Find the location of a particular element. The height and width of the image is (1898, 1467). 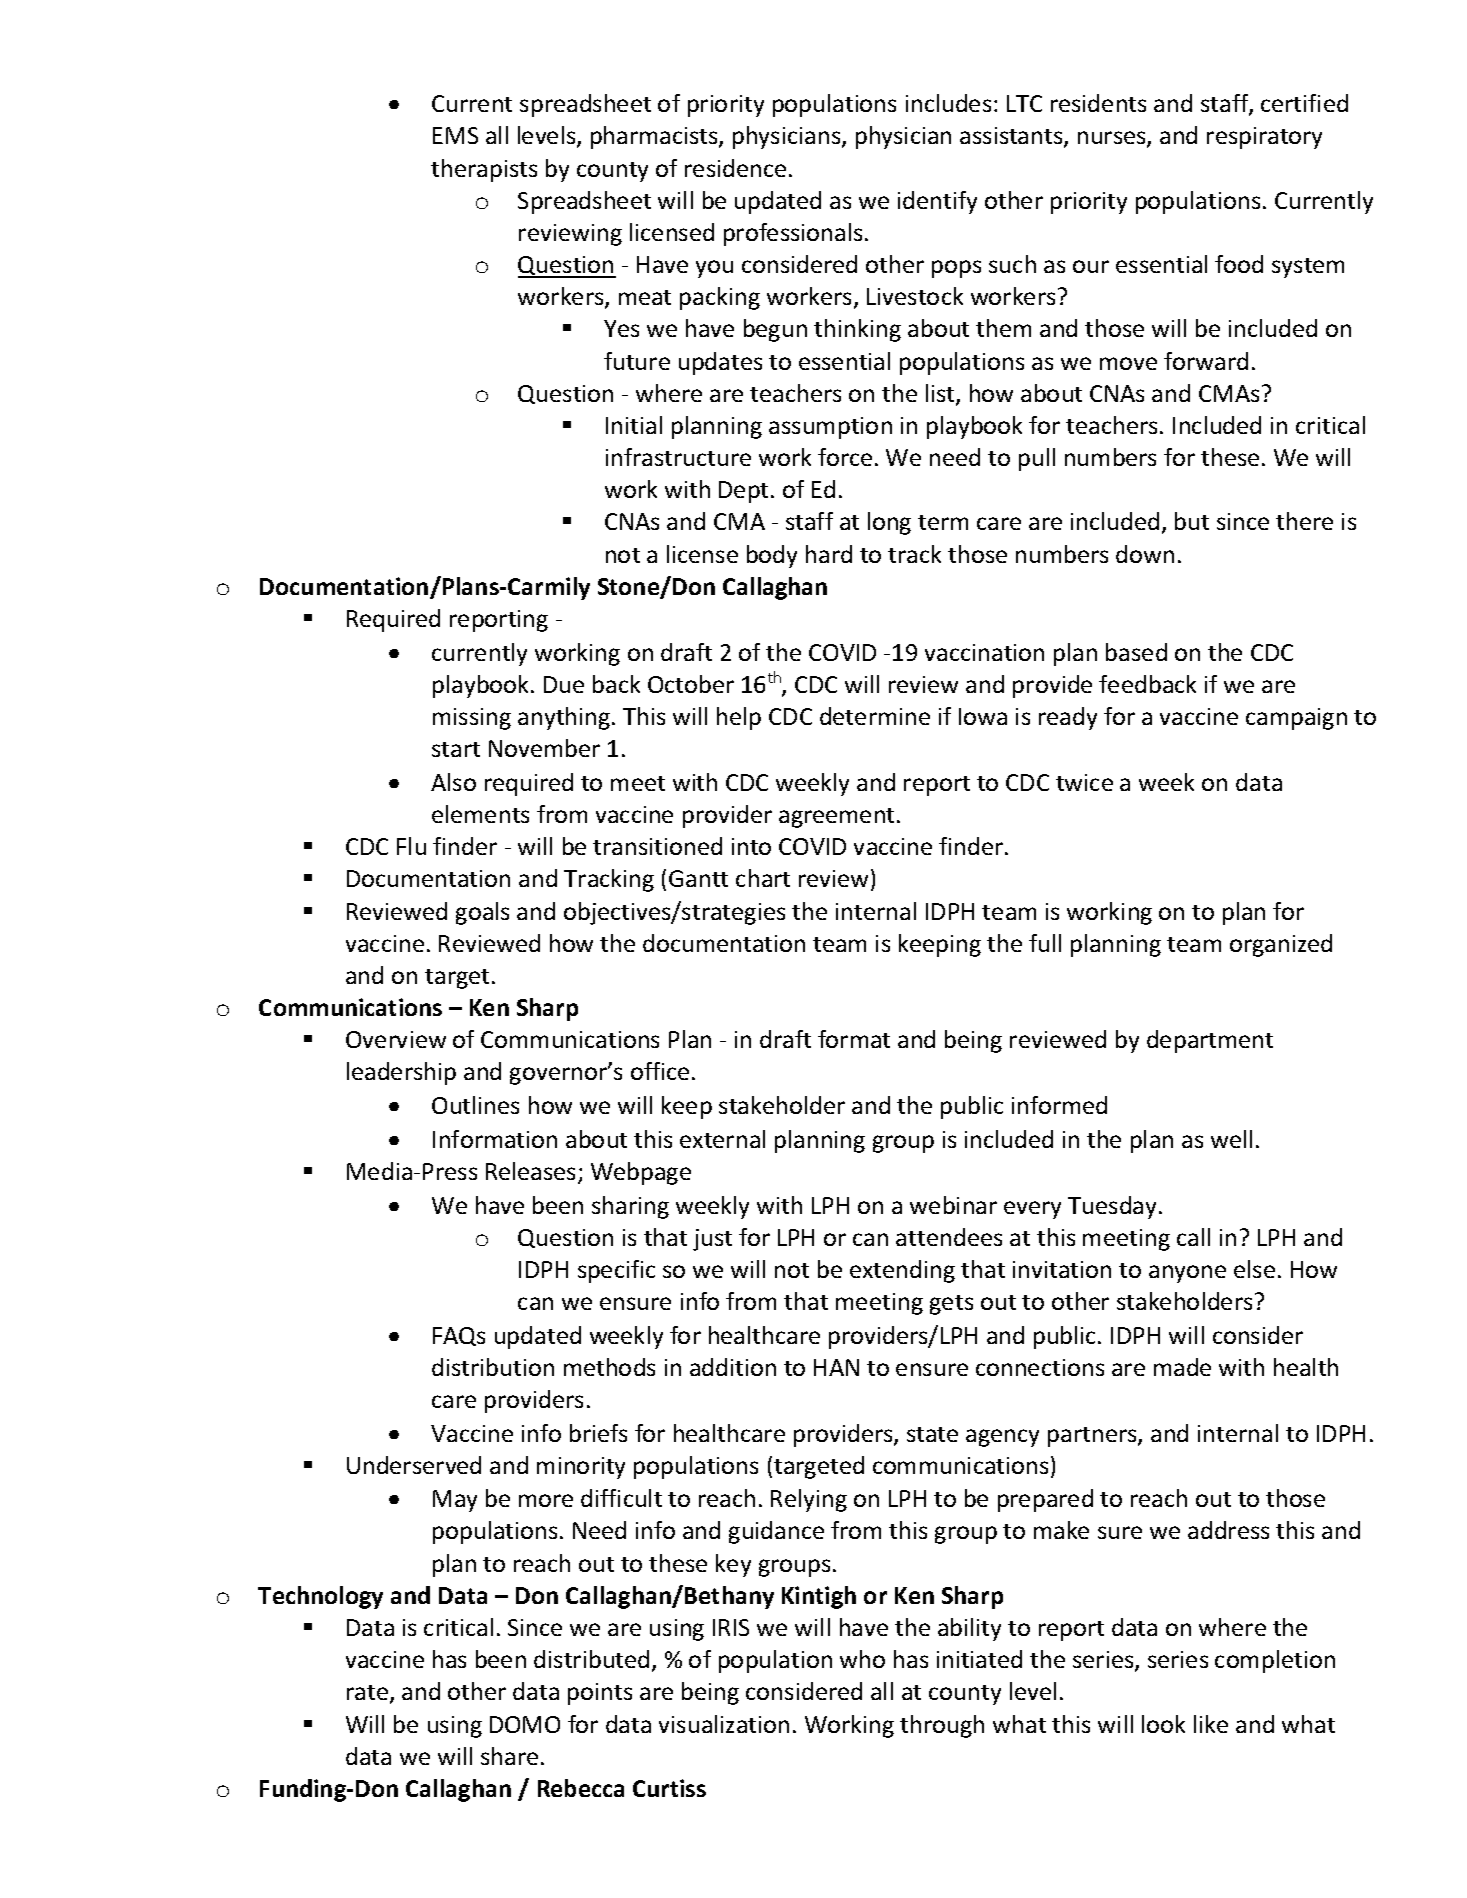

share is located at coordinates (509, 1756).
